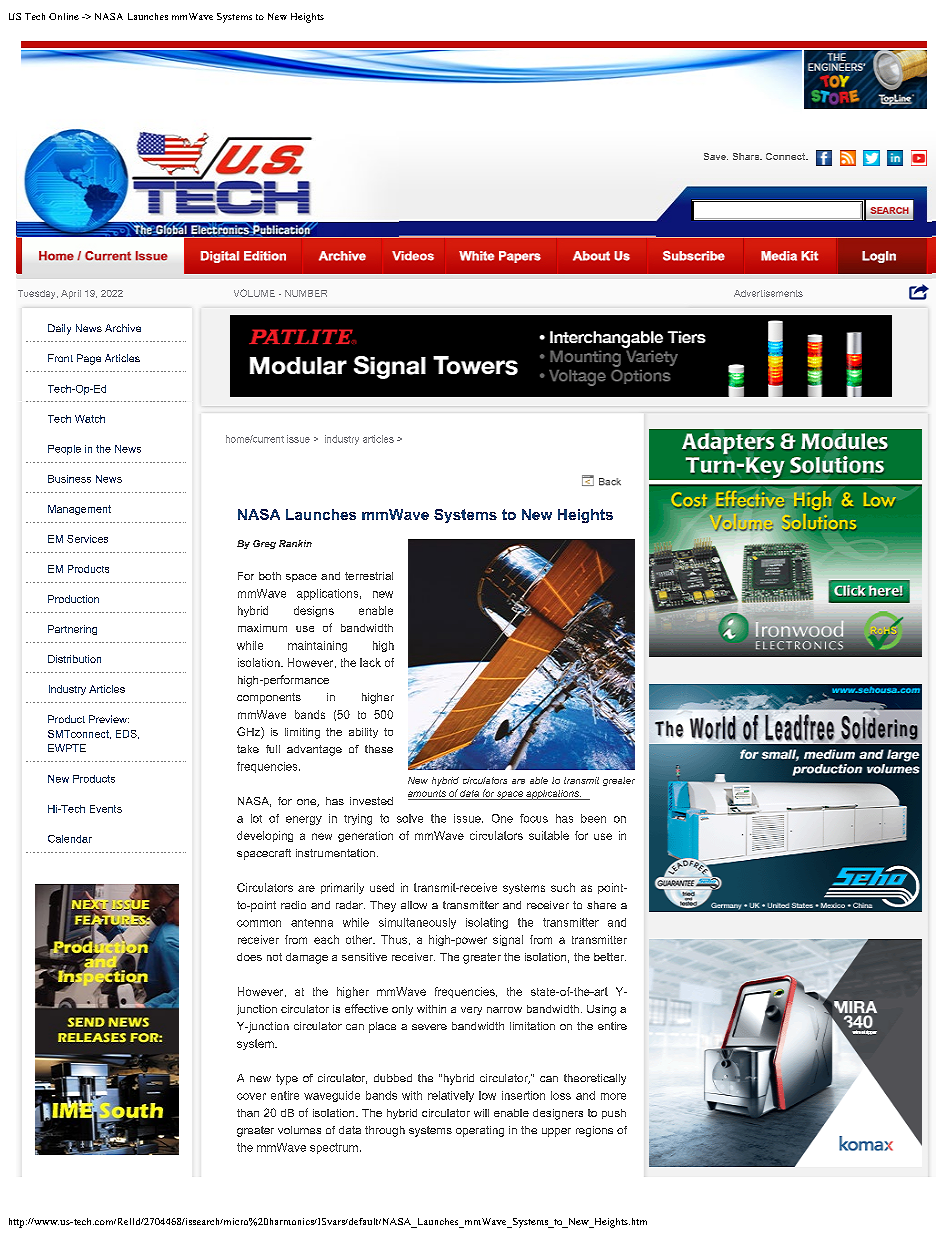 The width and height of the screenshot is (952, 1233). Describe the element at coordinates (64, 16) in the screenshot. I see `Online` at that location.
